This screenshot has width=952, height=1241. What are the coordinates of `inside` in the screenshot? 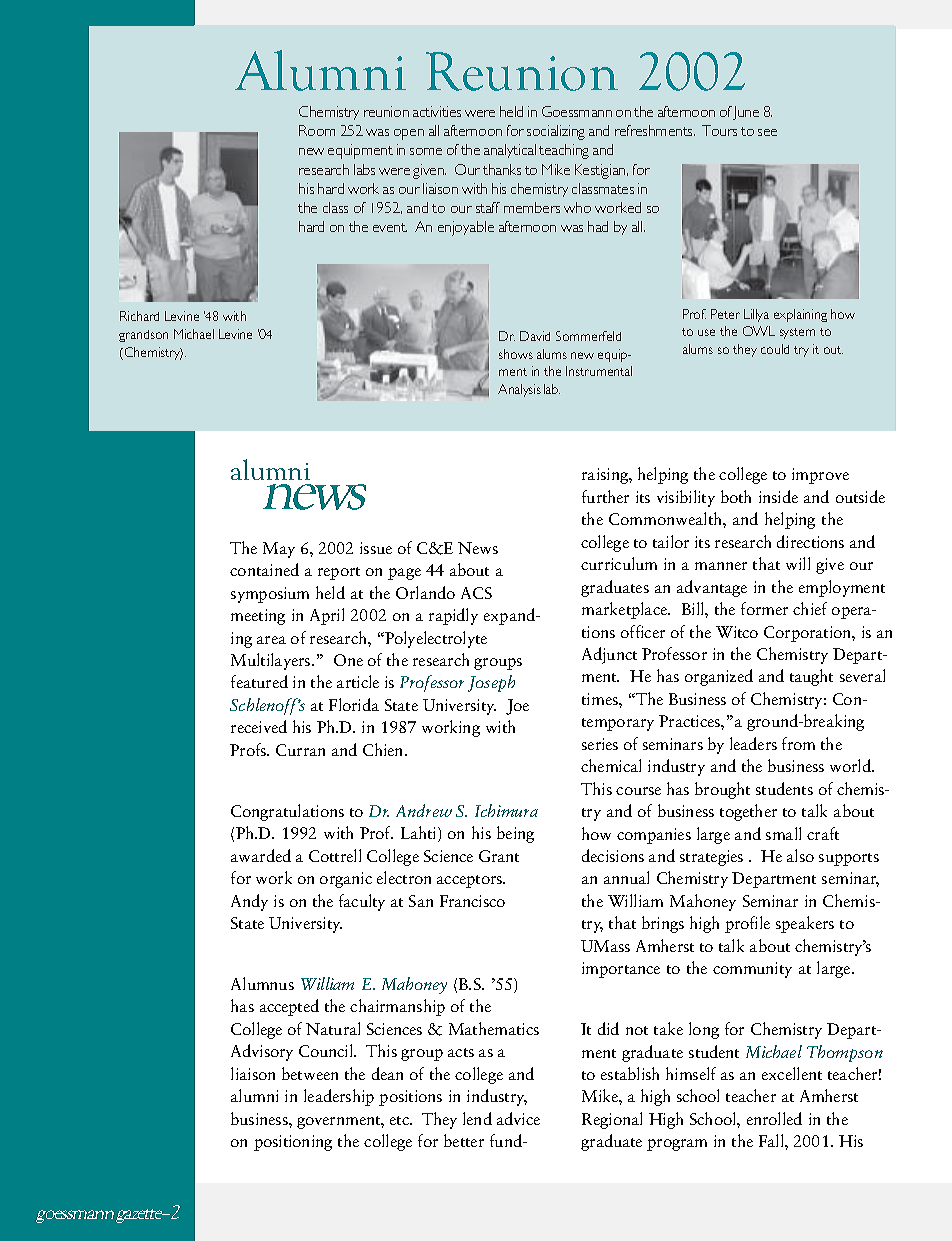 It's located at (778, 496).
